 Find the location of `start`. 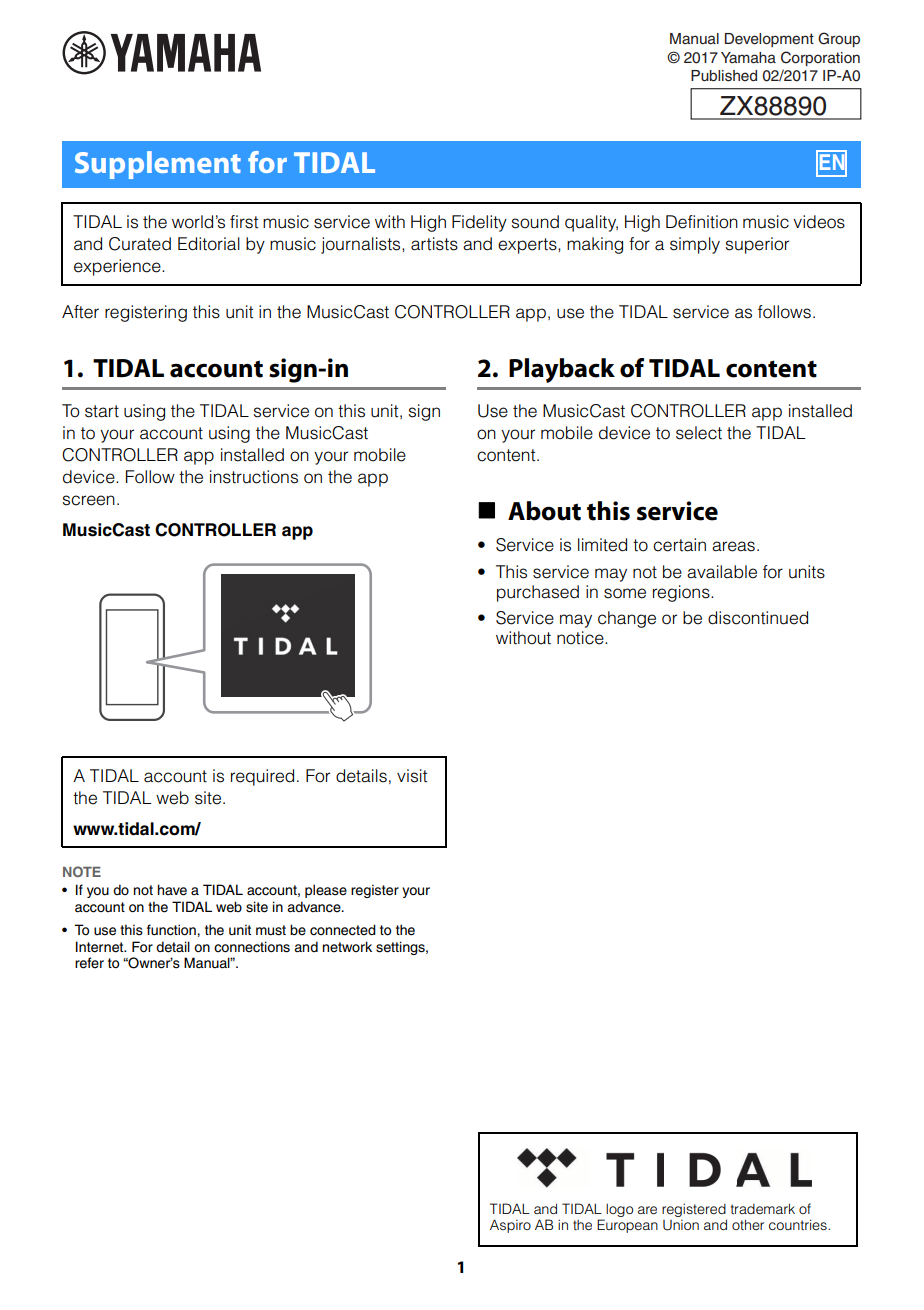

start is located at coordinates (102, 411).
